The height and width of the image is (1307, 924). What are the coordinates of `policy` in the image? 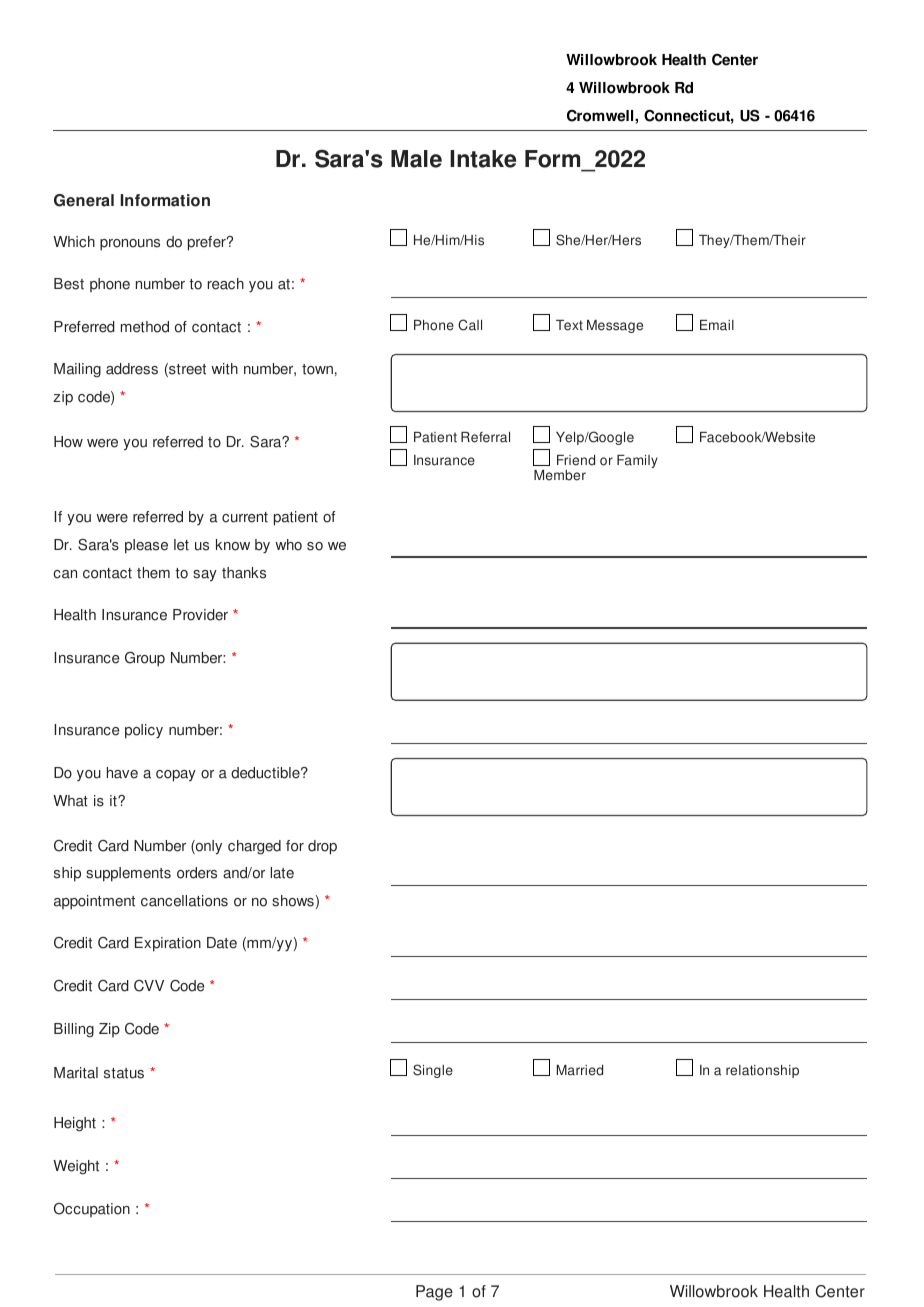 It's located at (144, 731).
